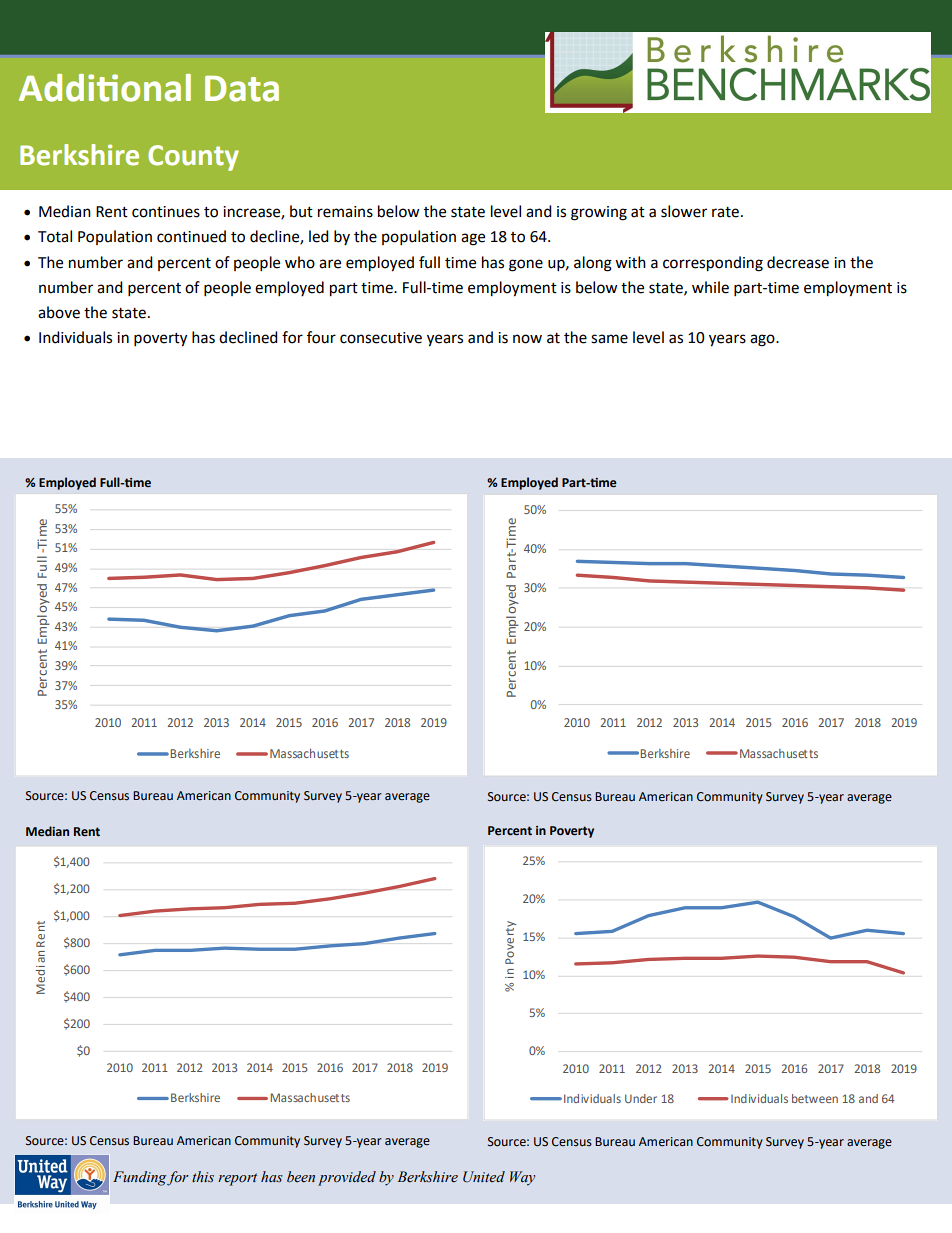 Image resolution: width=952 pixels, height=1233 pixels. I want to click on rate, so click(725, 212).
